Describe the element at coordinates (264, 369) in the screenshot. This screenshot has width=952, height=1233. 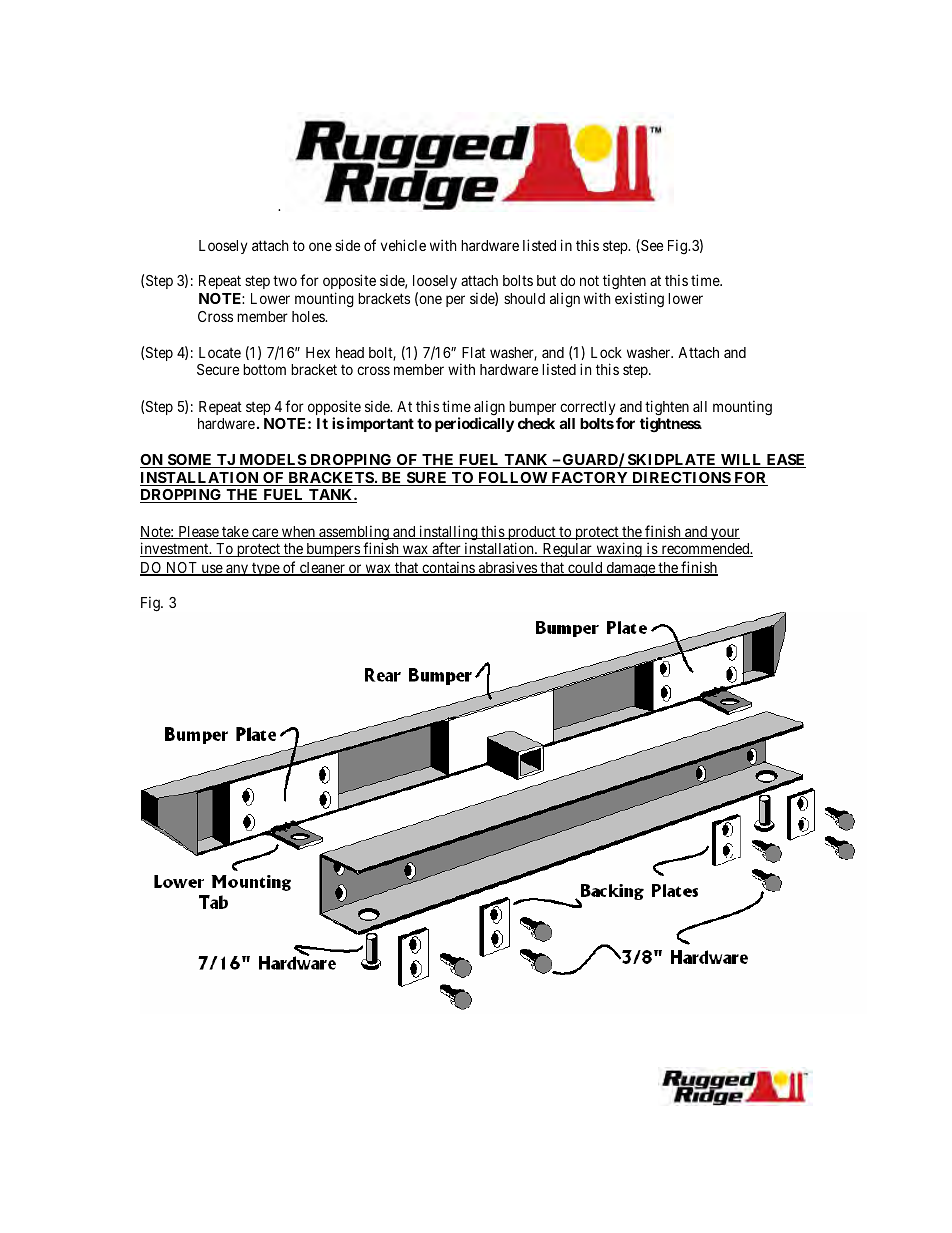
I see `bottom` at that location.
